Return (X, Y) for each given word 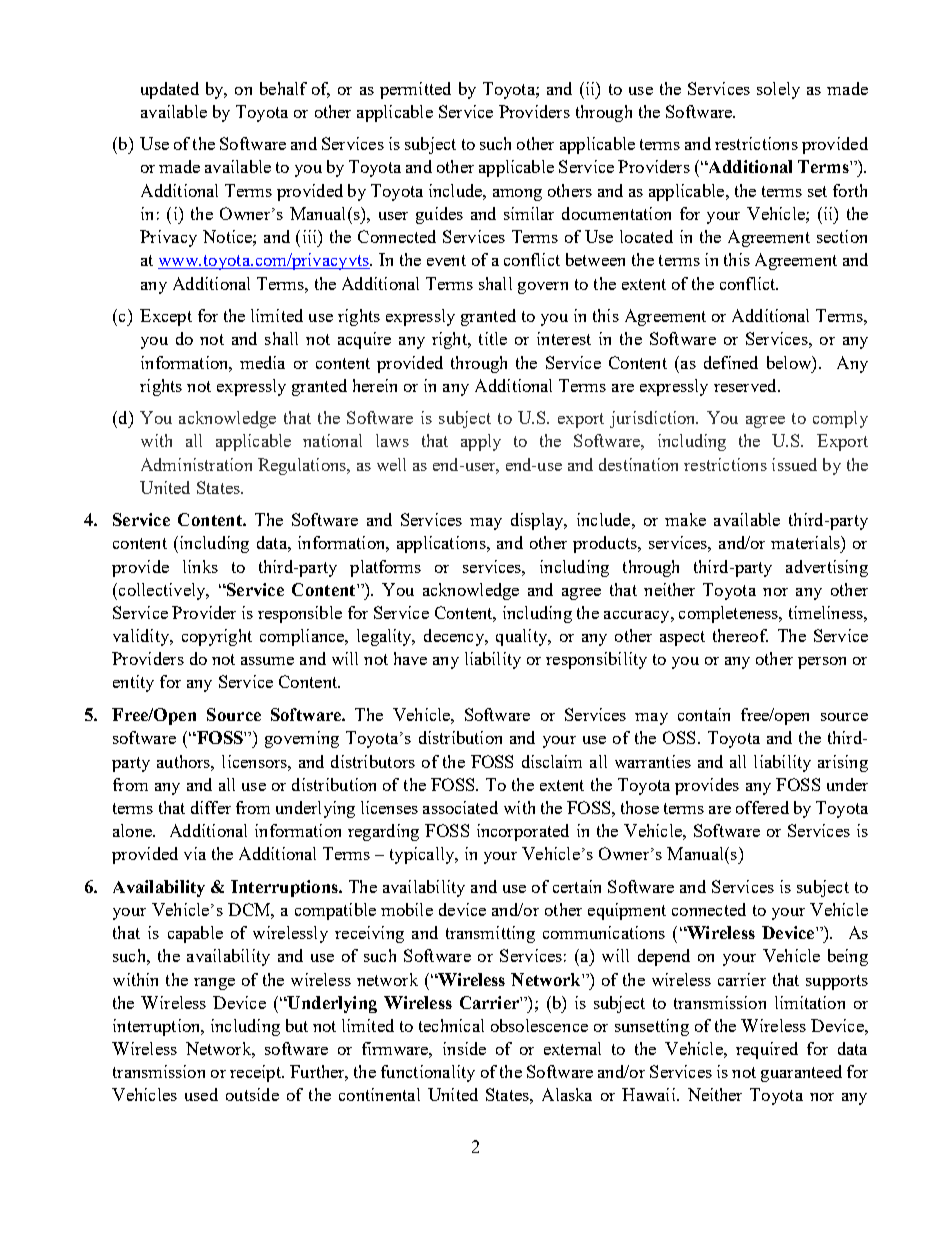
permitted (415, 90)
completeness (730, 614)
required (767, 1050)
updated (170, 90)
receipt (256, 1073)
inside (464, 1048)
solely (778, 90)
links (200, 566)
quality (522, 637)
